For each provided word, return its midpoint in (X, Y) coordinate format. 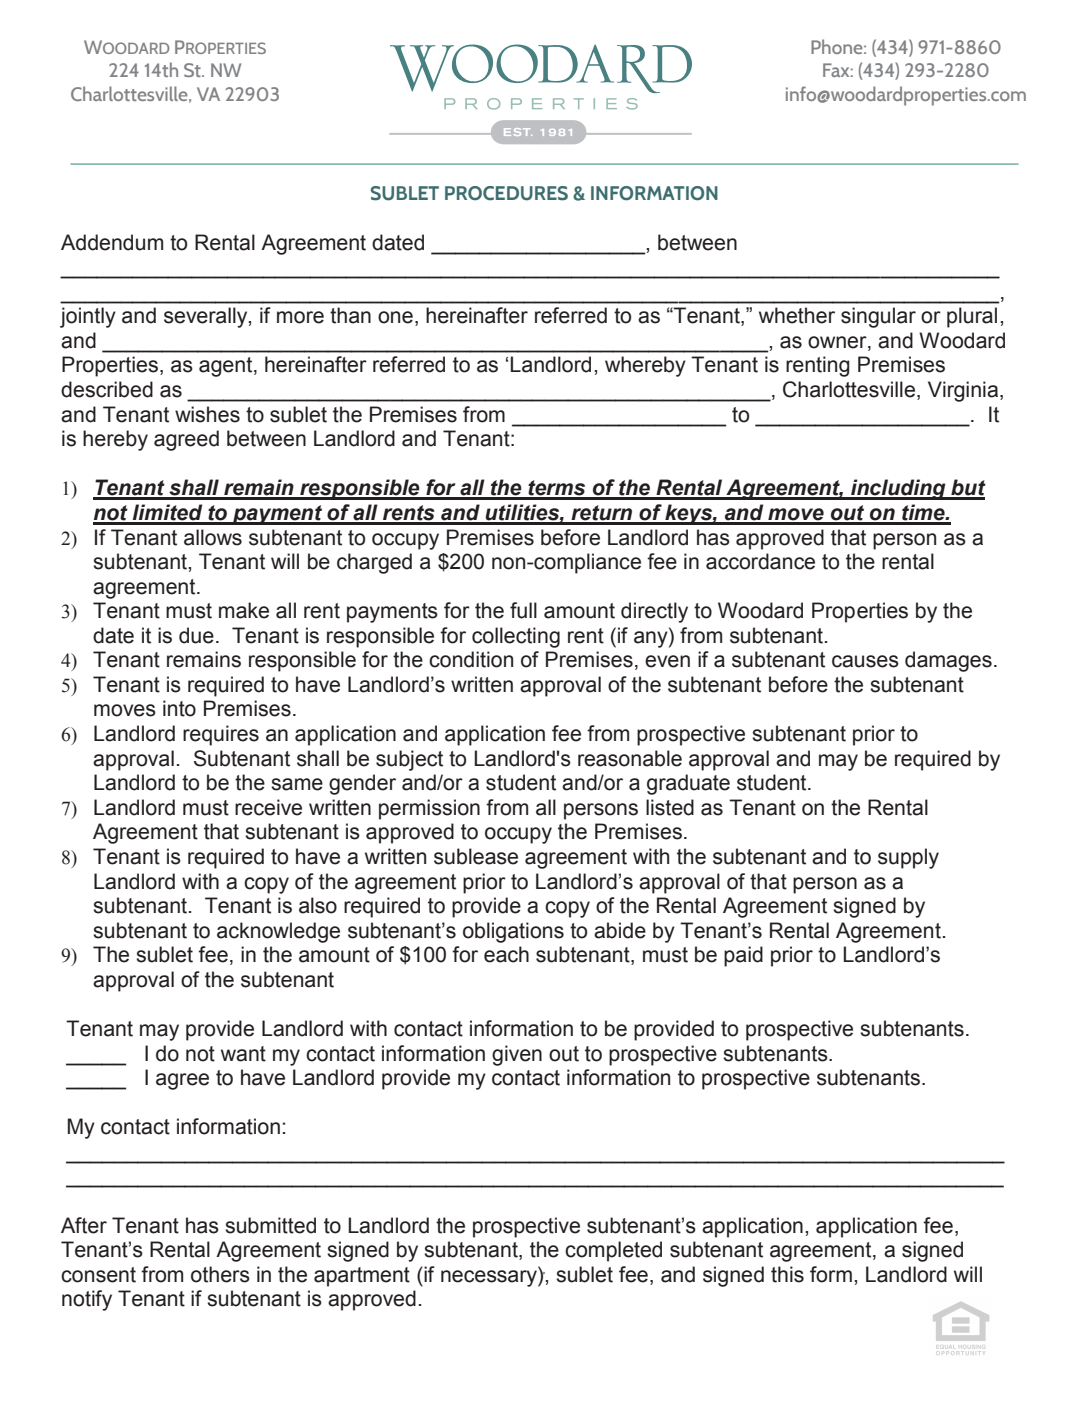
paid (743, 956)
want (243, 1054)
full (523, 610)
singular (878, 317)
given (517, 1055)
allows (213, 537)
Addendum (112, 242)
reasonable (630, 758)
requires (221, 735)
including (898, 489)
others (220, 1274)
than (350, 315)
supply (908, 858)
